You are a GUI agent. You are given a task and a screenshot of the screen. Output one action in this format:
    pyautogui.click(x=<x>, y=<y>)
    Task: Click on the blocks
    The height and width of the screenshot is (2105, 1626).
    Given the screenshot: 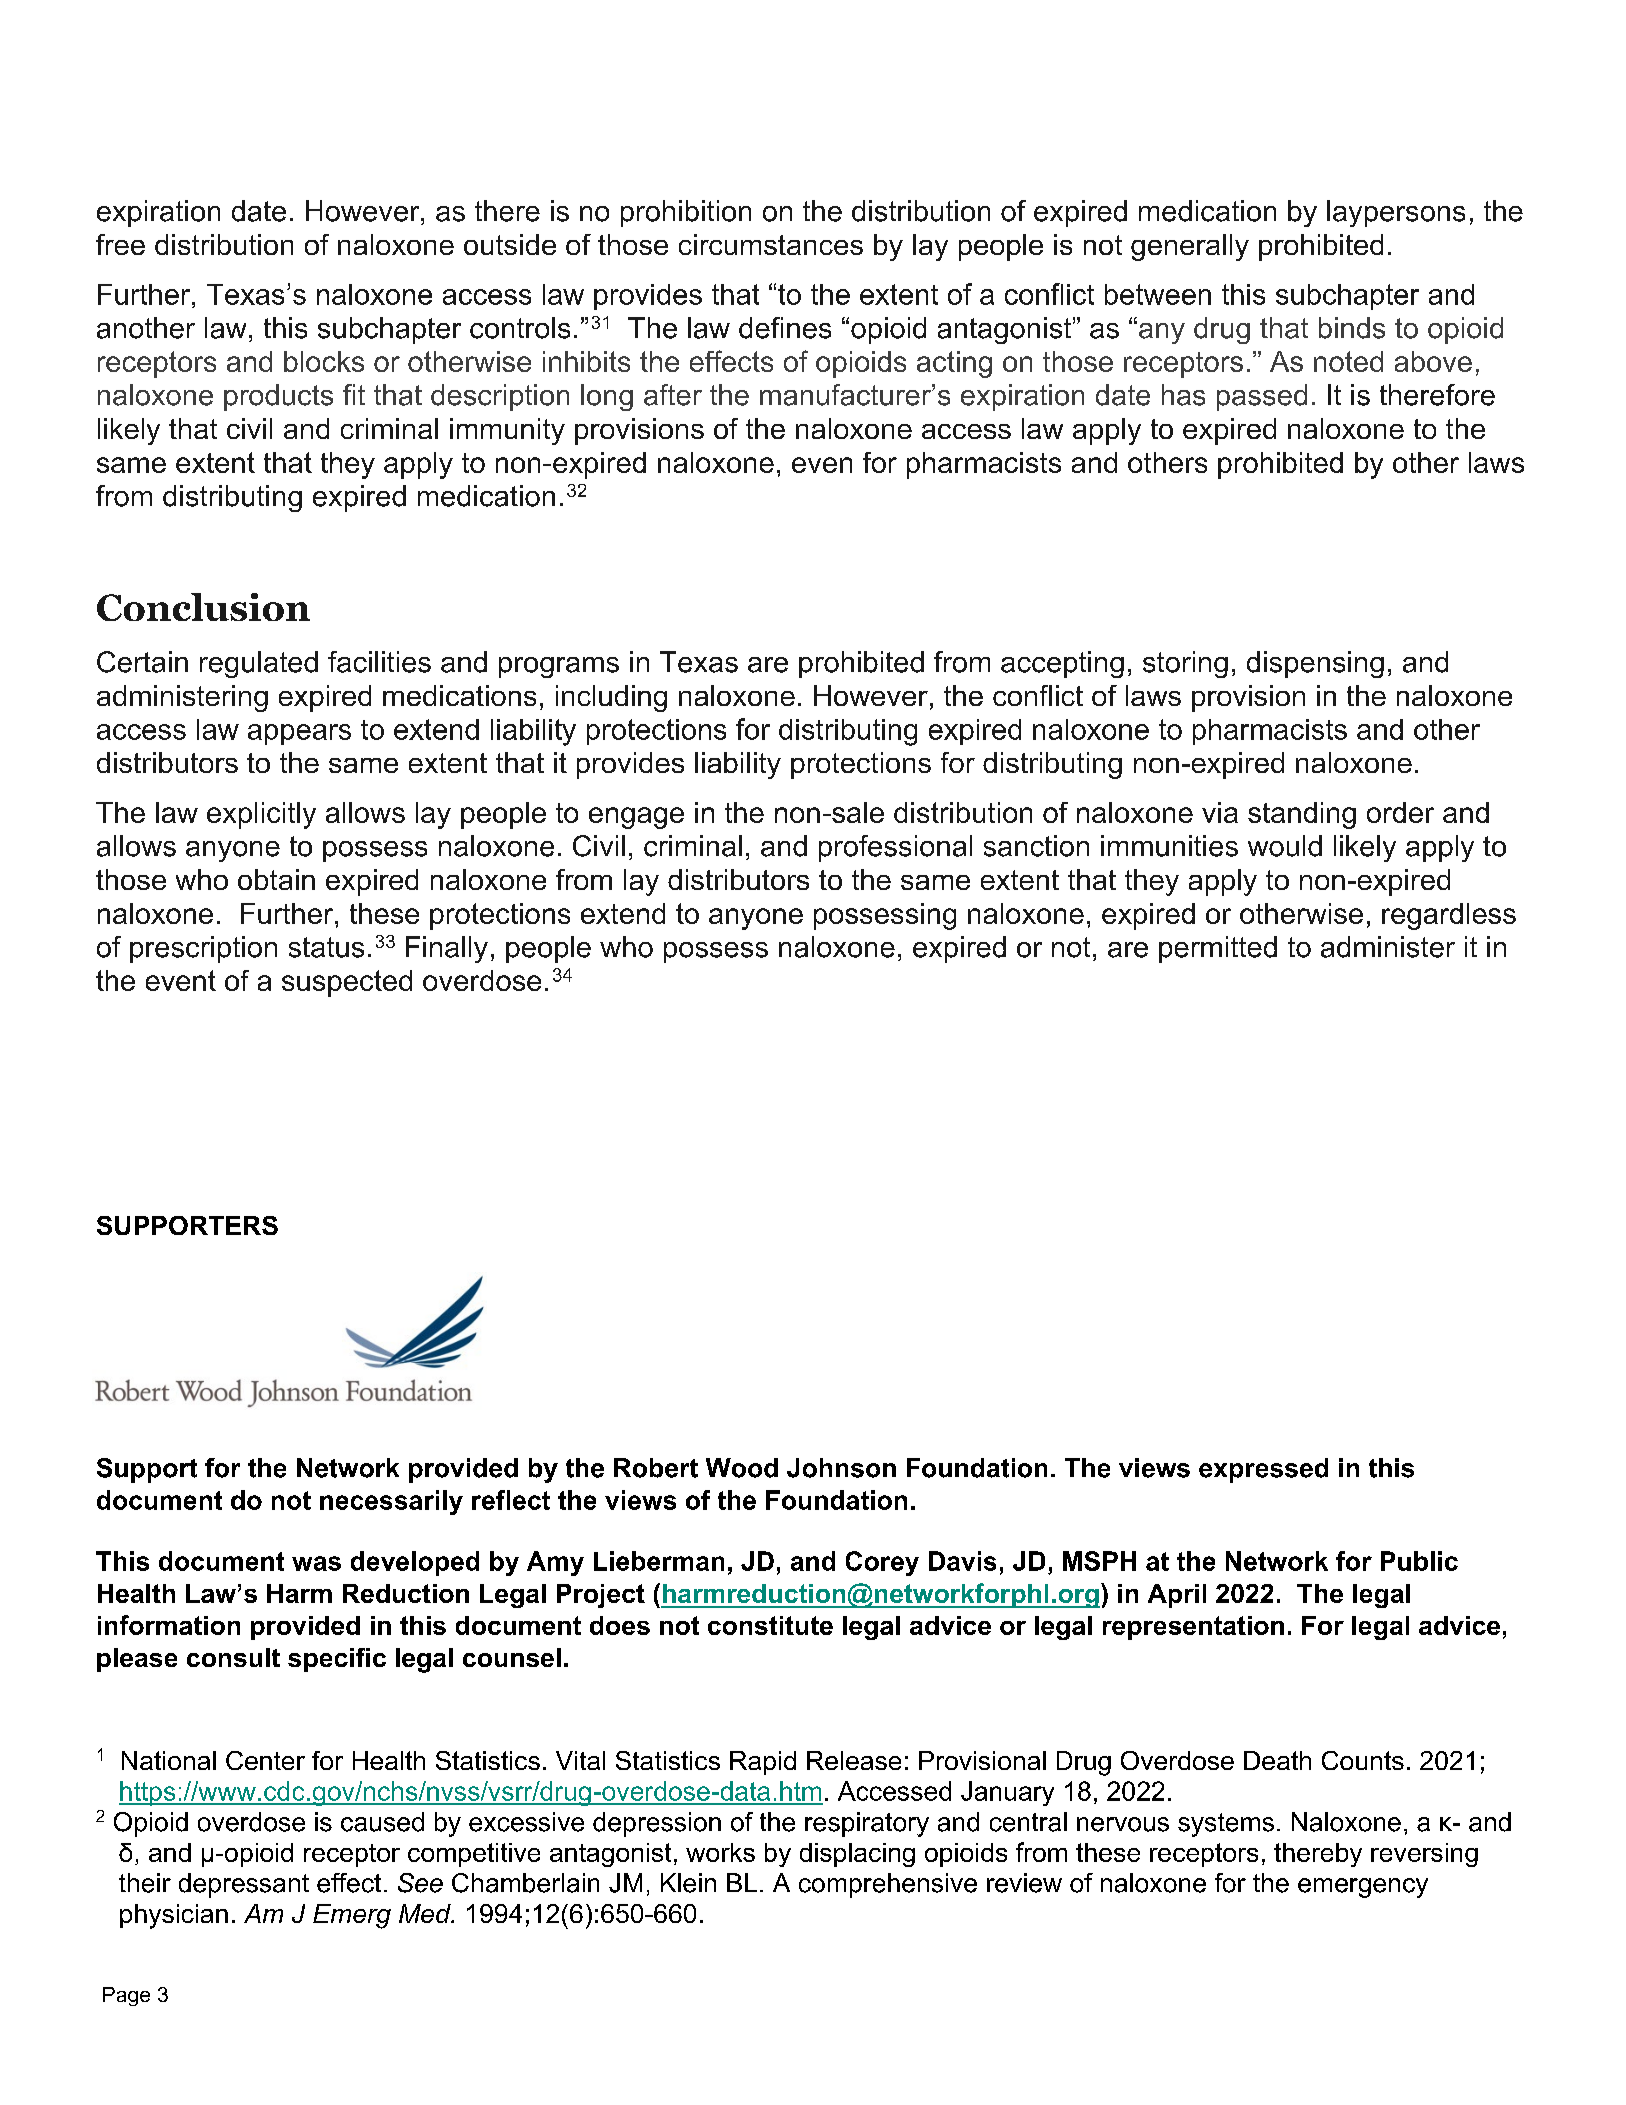 What is the action you would take?
    pyautogui.click(x=324, y=361)
